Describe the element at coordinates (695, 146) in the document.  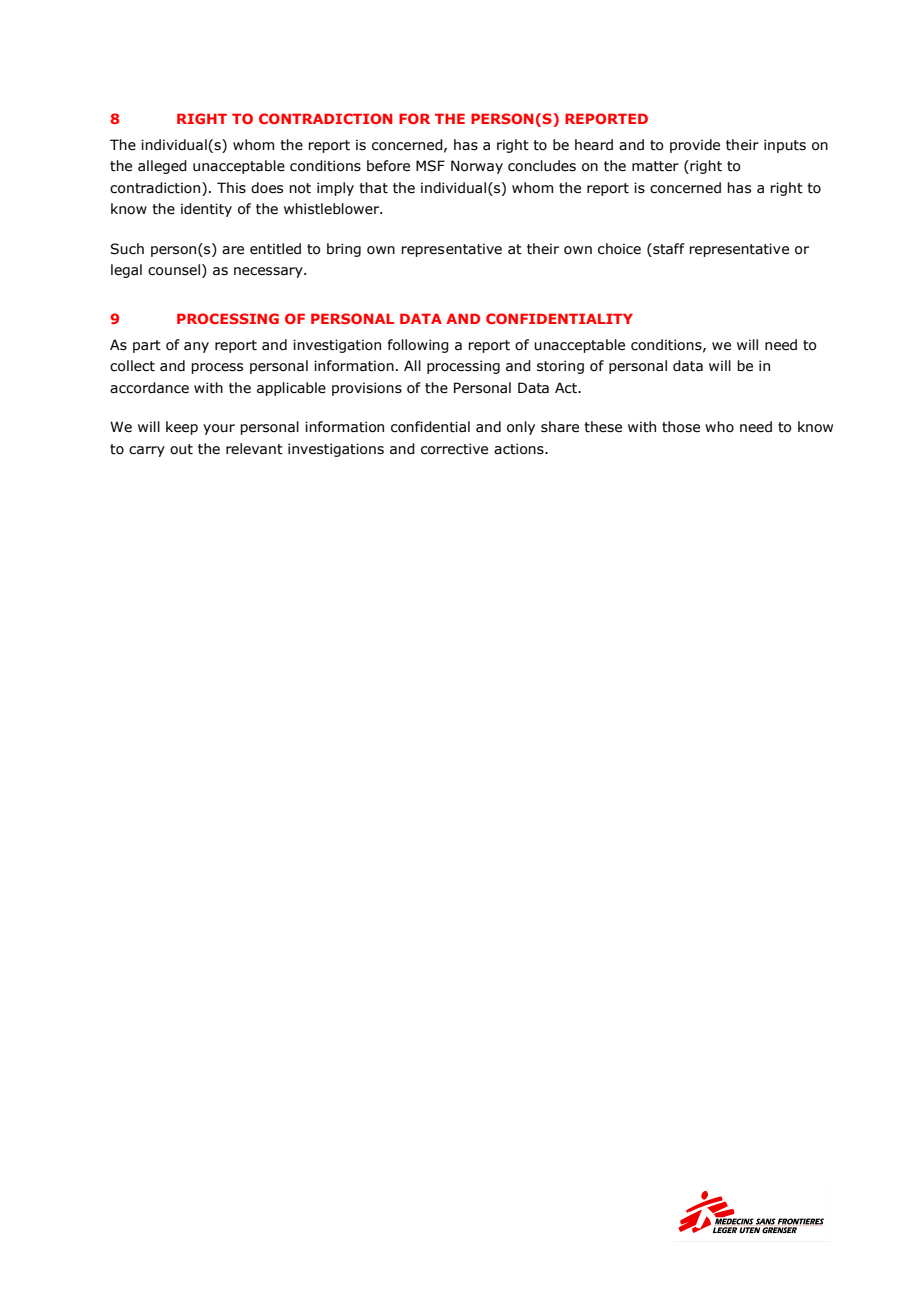
I see `provide` at that location.
